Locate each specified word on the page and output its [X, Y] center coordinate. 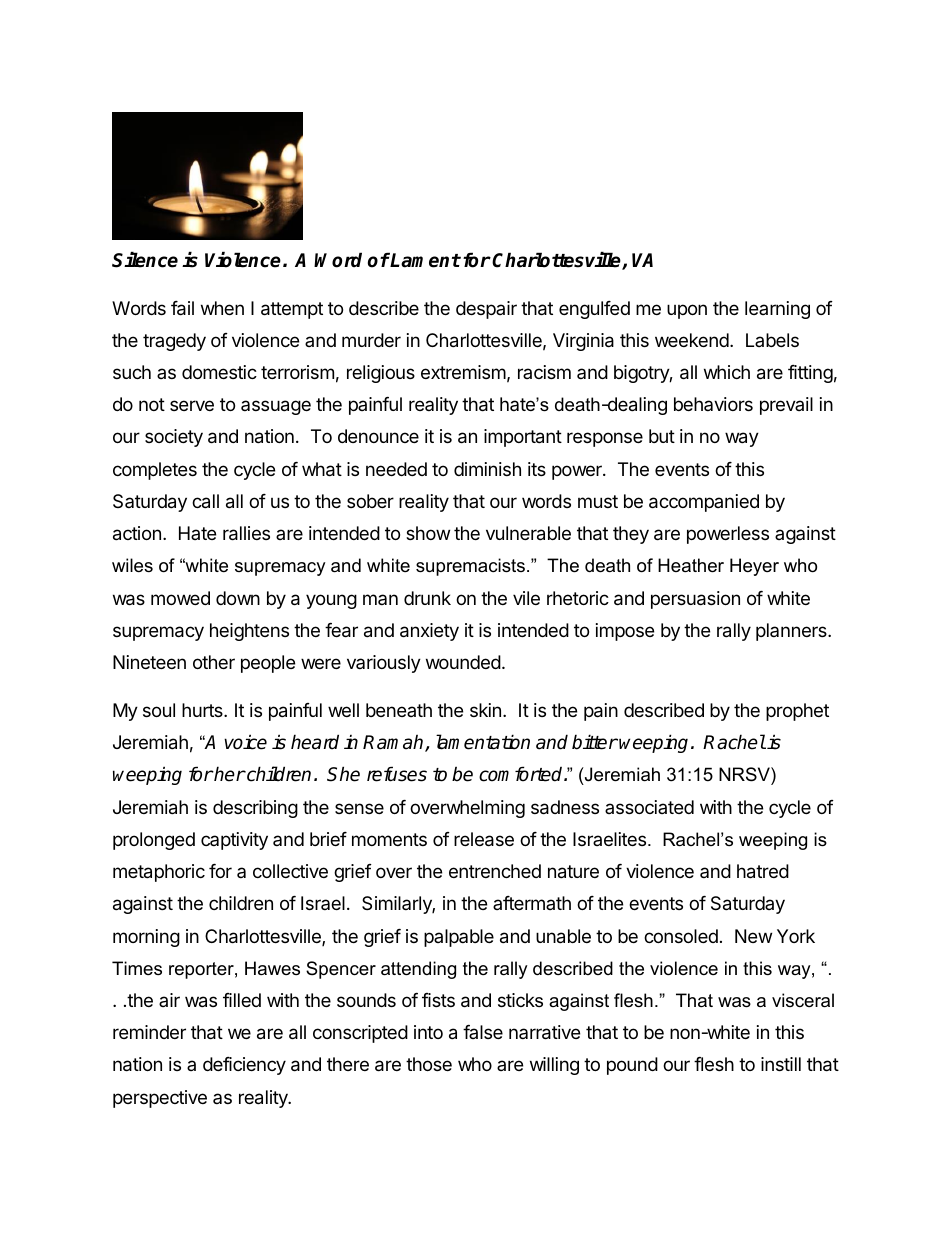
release [484, 839]
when [222, 308]
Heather [691, 565]
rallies [246, 533]
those [429, 1064]
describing [255, 809]
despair [486, 310]
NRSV [745, 774]
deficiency [244, 1066]
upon [687, 311]
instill [781, 1064]
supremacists [470, 567]
